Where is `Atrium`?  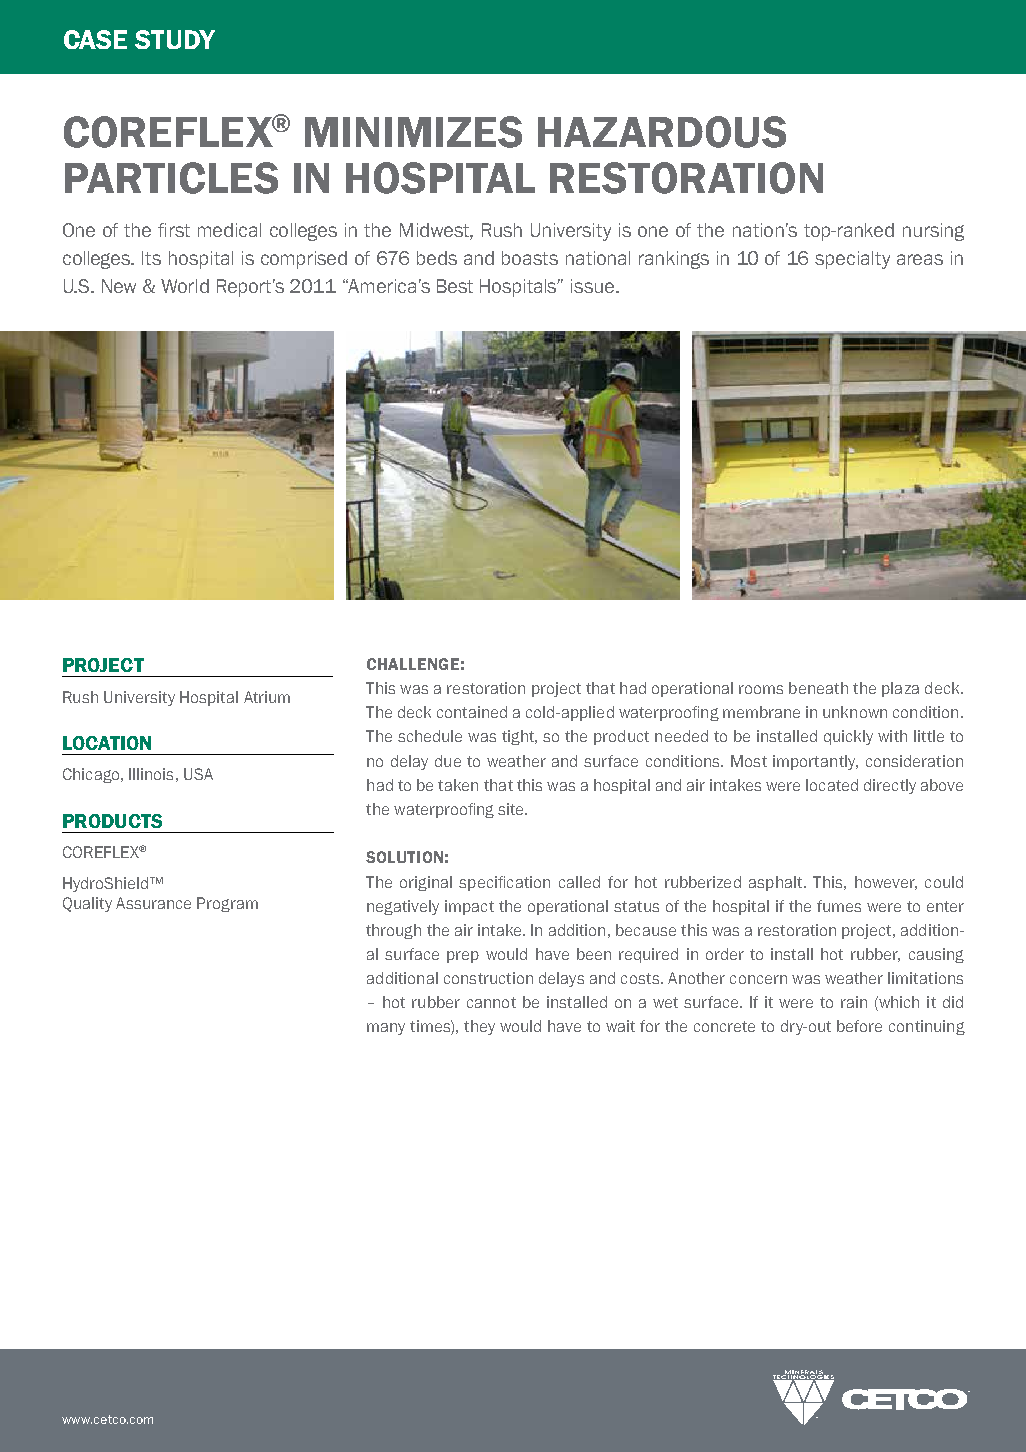 Atrium is located at coordinates (267, 697).
